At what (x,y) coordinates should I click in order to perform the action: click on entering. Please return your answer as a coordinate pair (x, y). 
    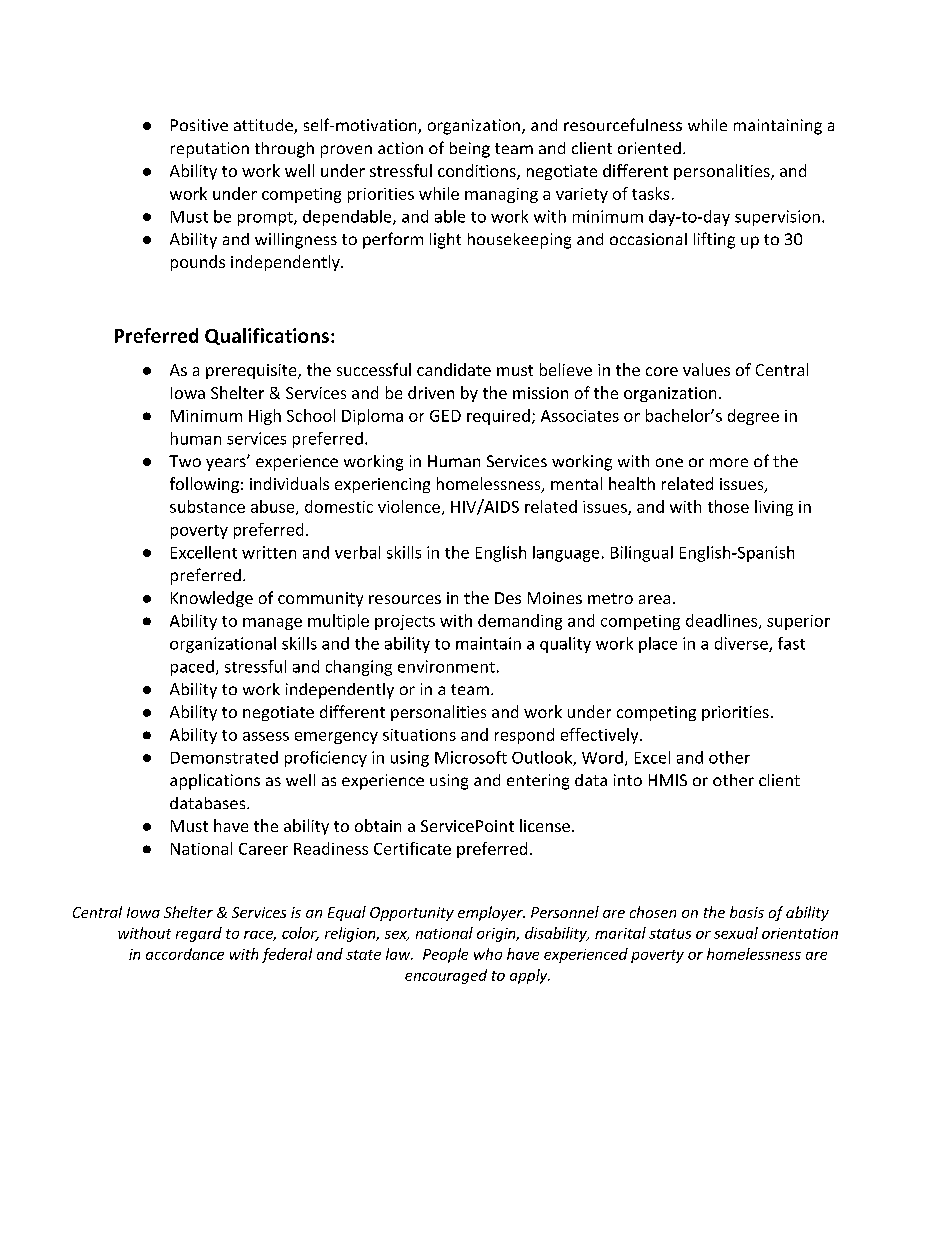
    Looking at the image, I should click on (538, 782).
